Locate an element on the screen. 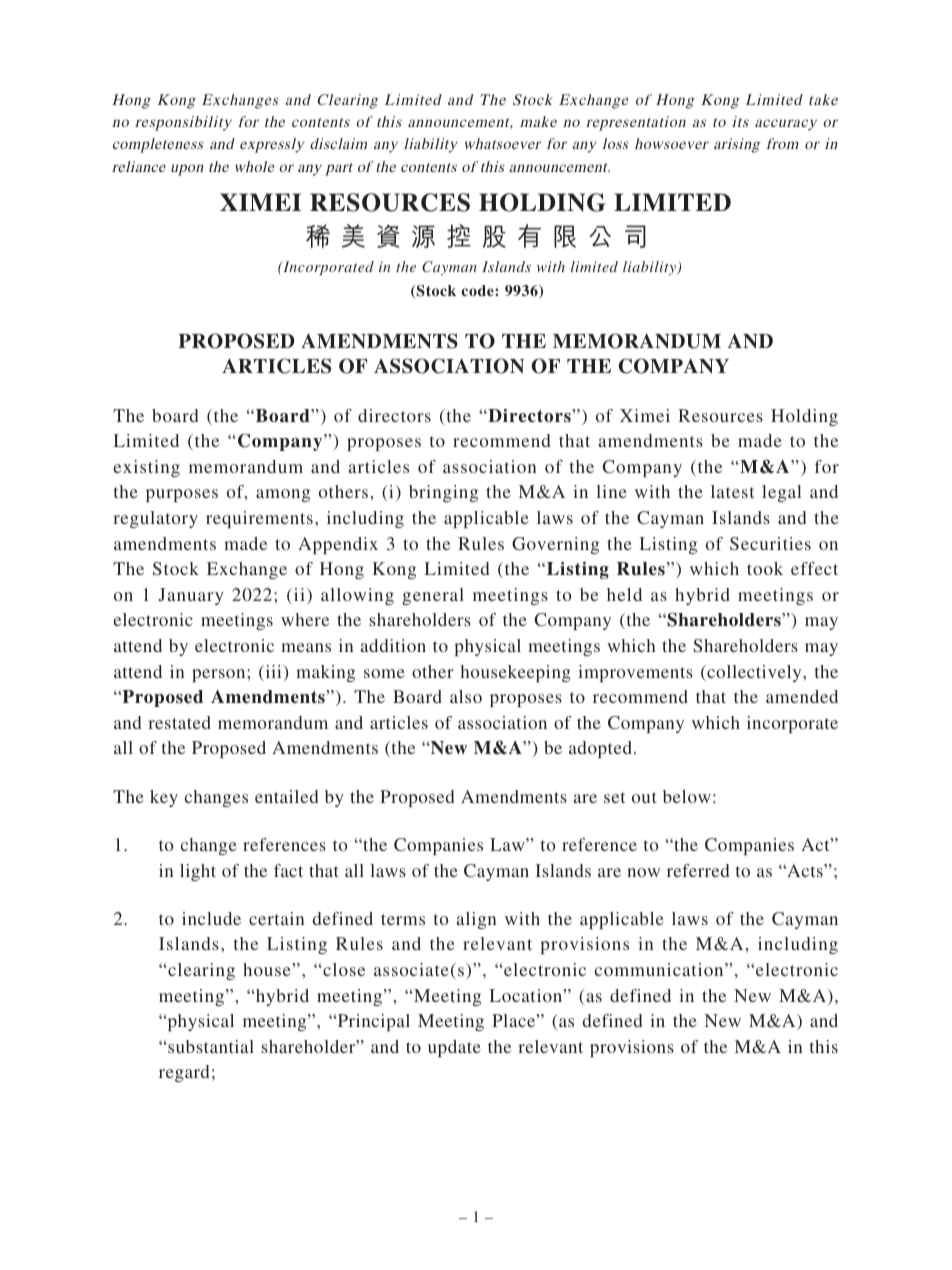 The height and width of the screenshot is (1270, 952). took is located at coordinates (765, 568).
